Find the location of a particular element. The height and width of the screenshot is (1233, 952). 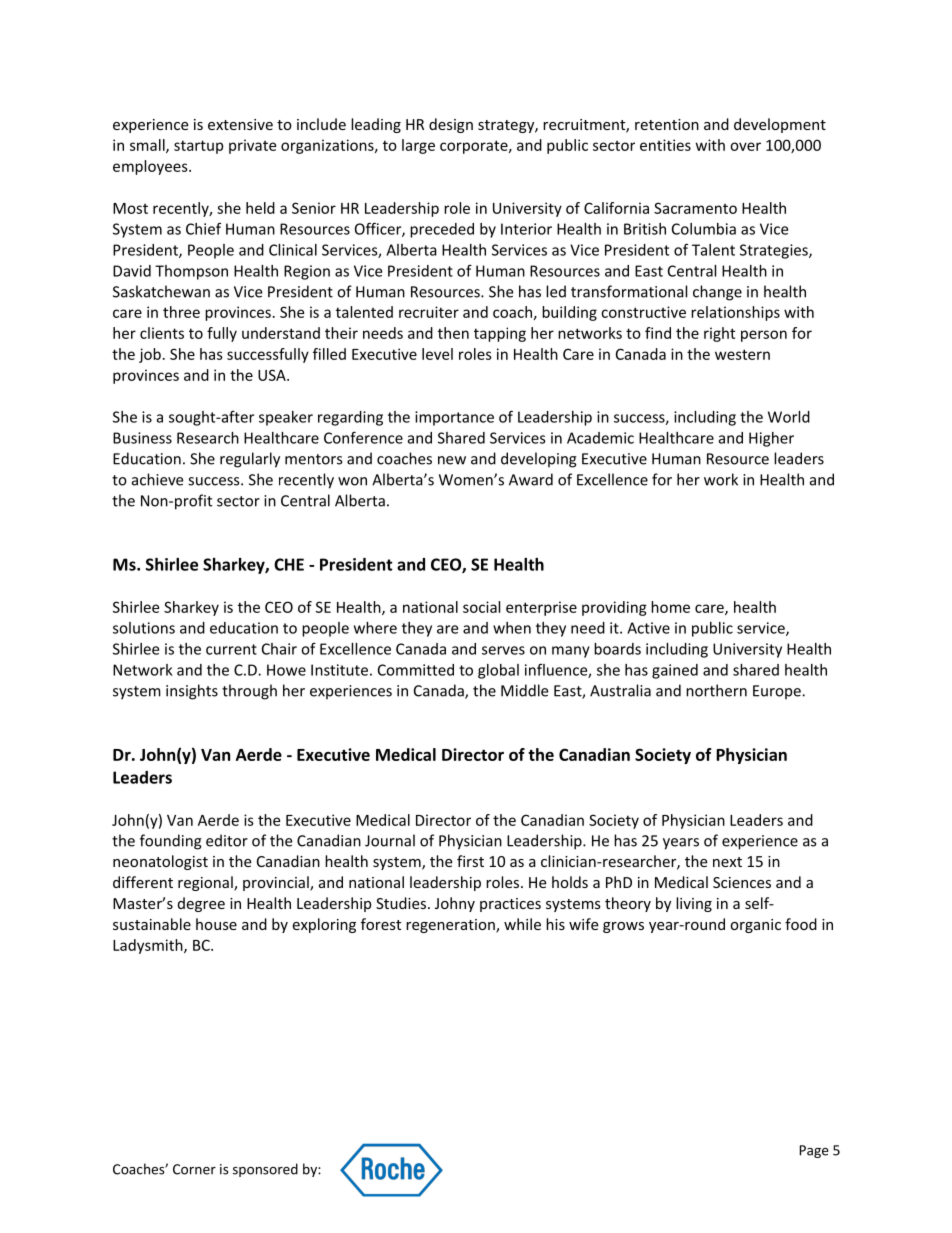

startup is located at coordinates (198, 147).
